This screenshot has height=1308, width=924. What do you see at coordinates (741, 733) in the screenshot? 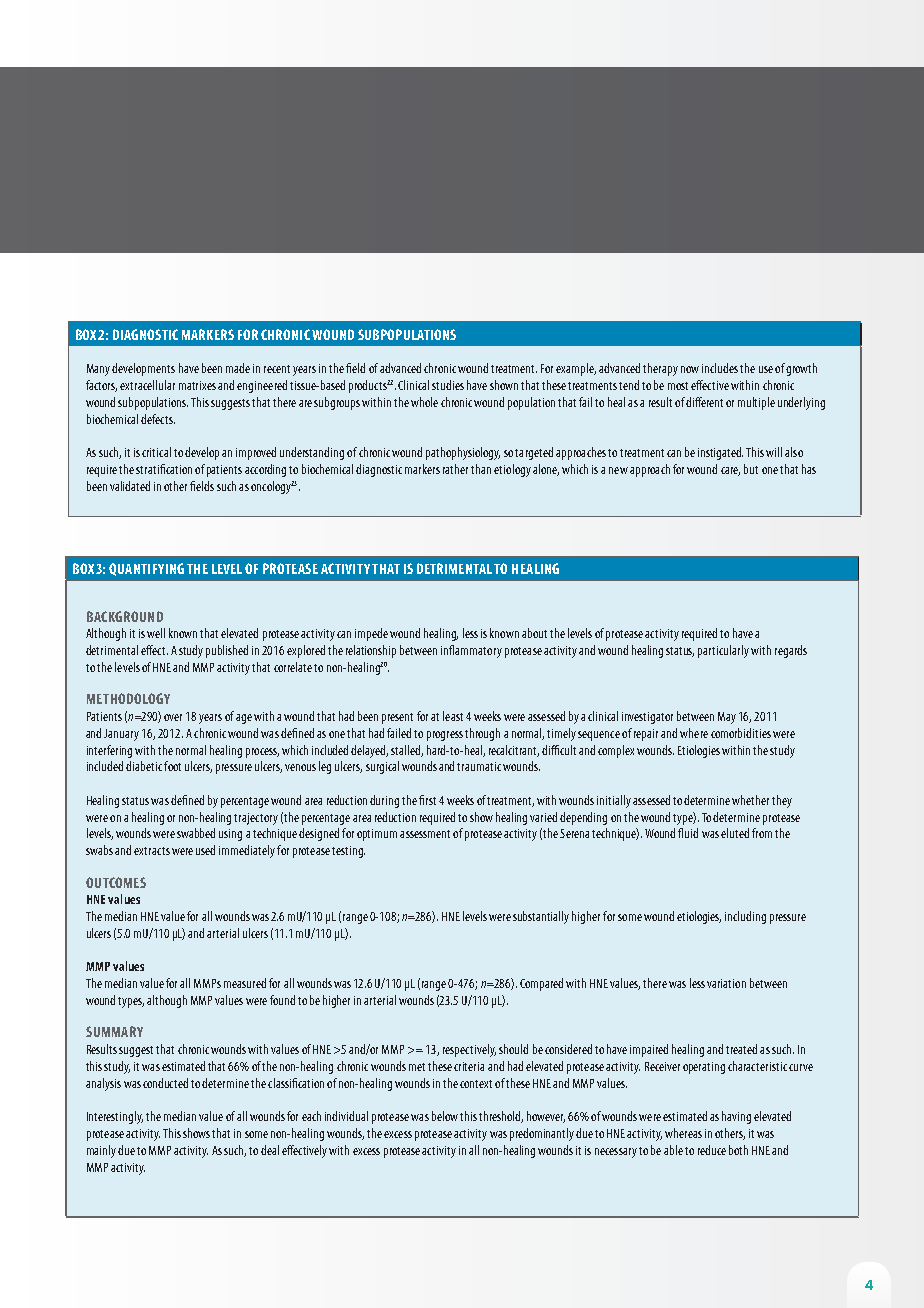
I see `comorbidities` at bounding box center [741, 733].
